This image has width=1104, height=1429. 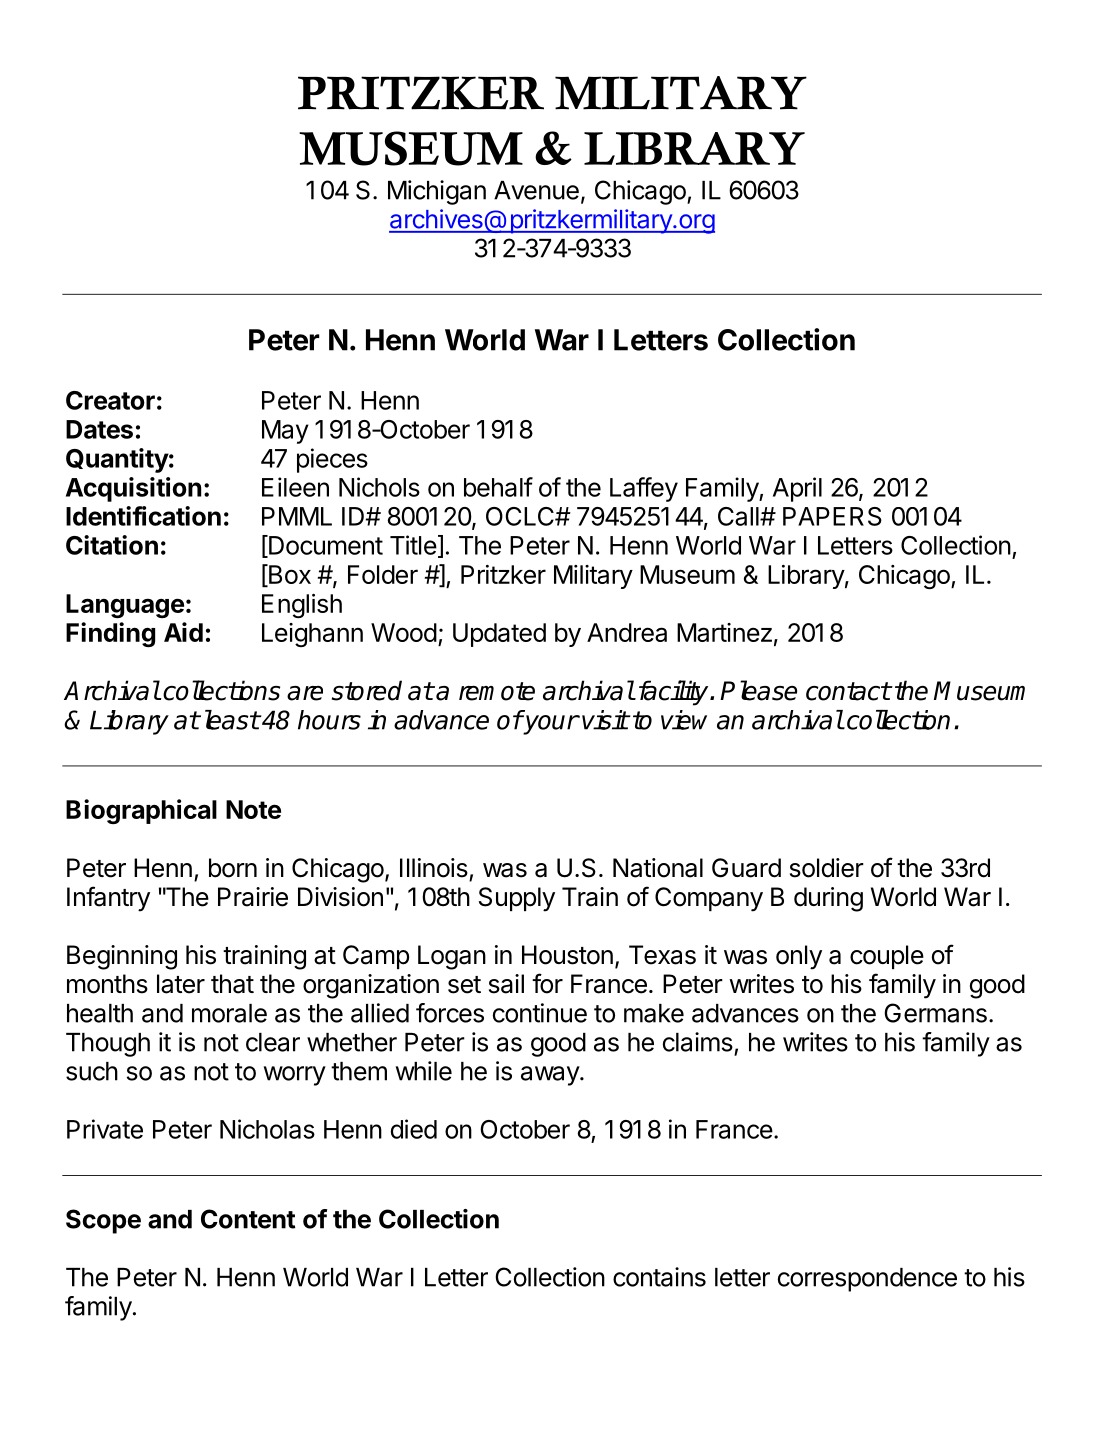 I want to click on PAPERS, so click(x=832, y=516).
